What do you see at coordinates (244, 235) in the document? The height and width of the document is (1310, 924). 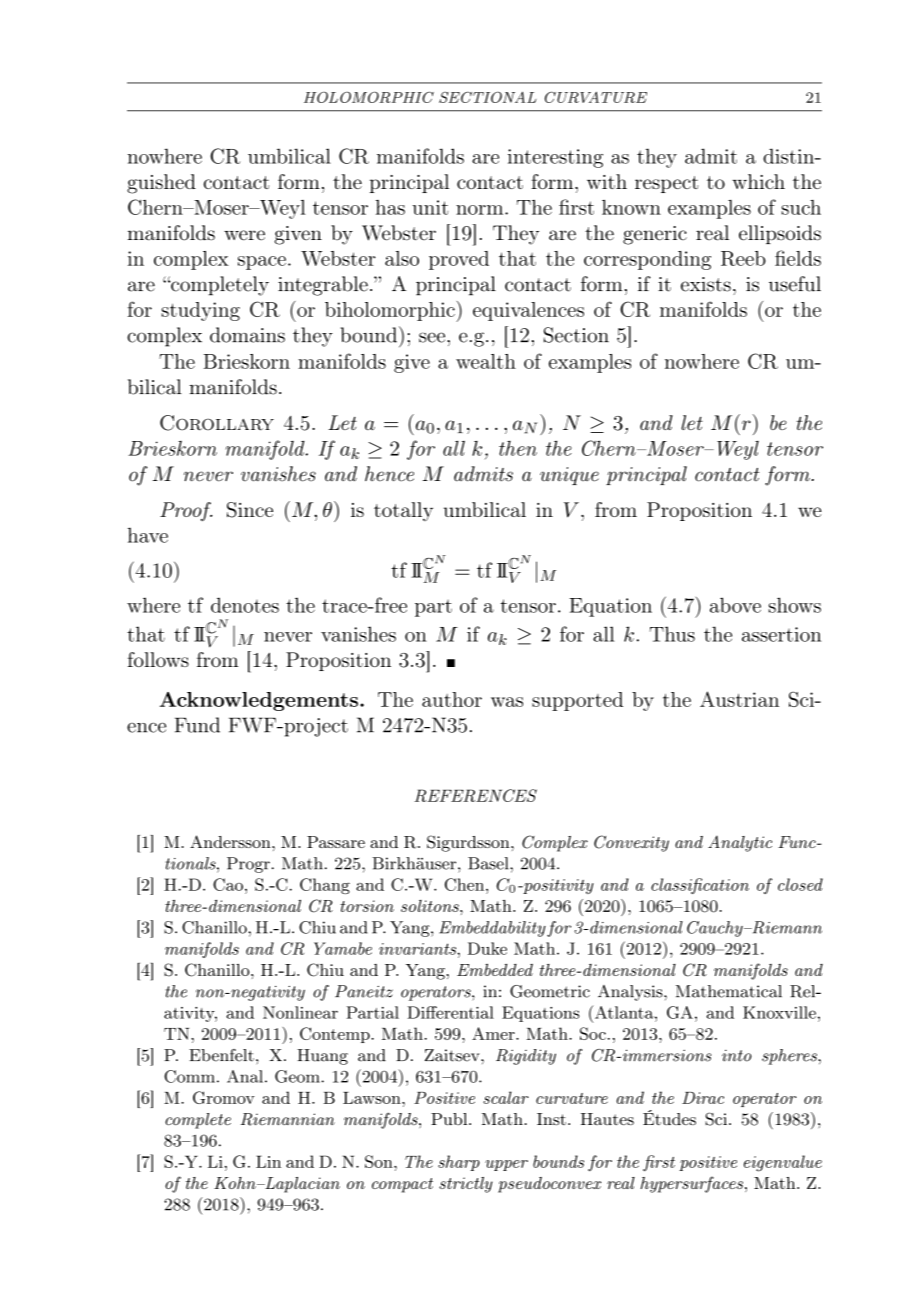 I see `were` at bounding box center [244, 235].
